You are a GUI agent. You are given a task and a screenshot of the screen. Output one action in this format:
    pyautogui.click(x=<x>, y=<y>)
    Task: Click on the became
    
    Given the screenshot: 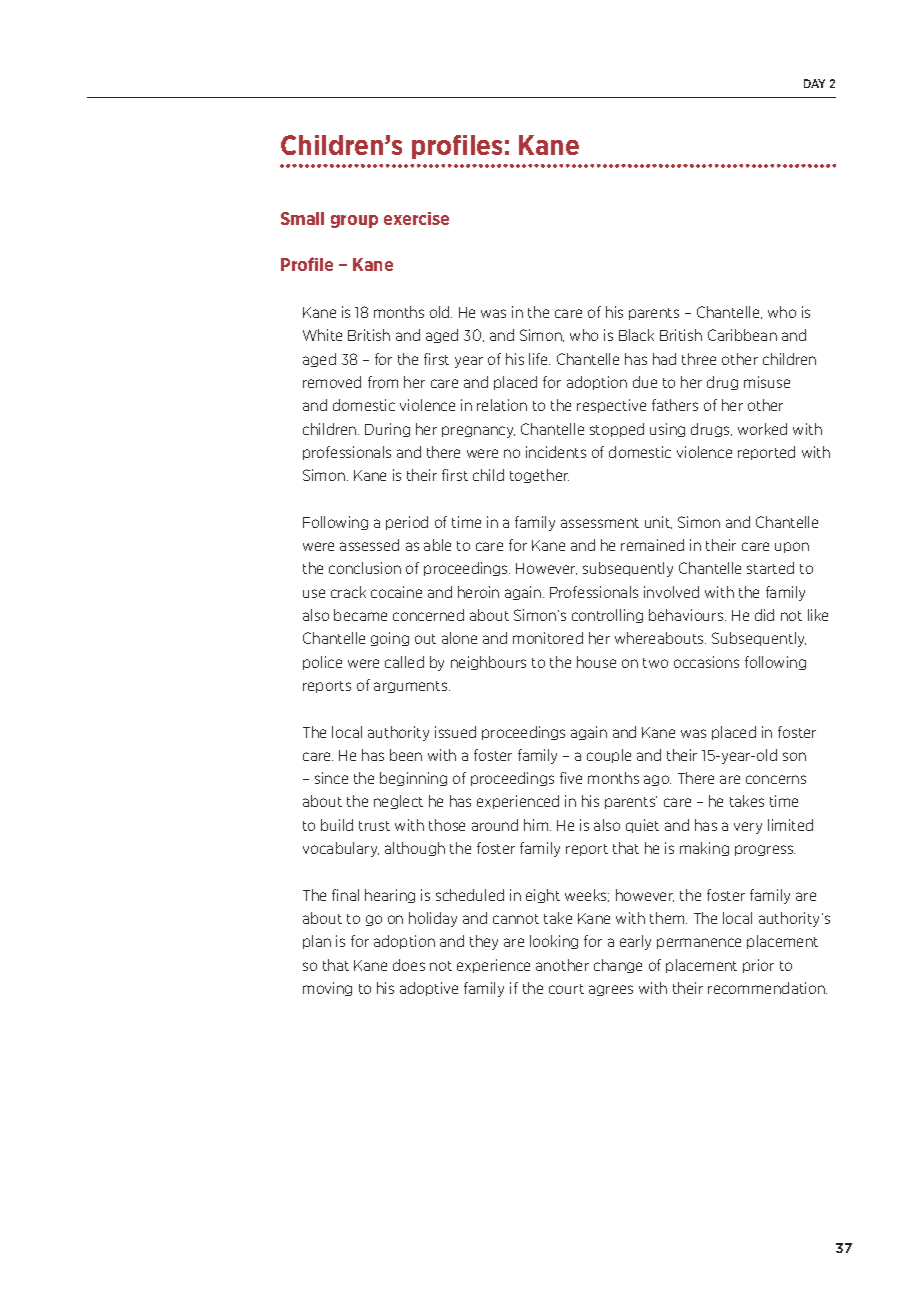 What is the action you would take?
    pyautogui.click(x=360, y=615)
